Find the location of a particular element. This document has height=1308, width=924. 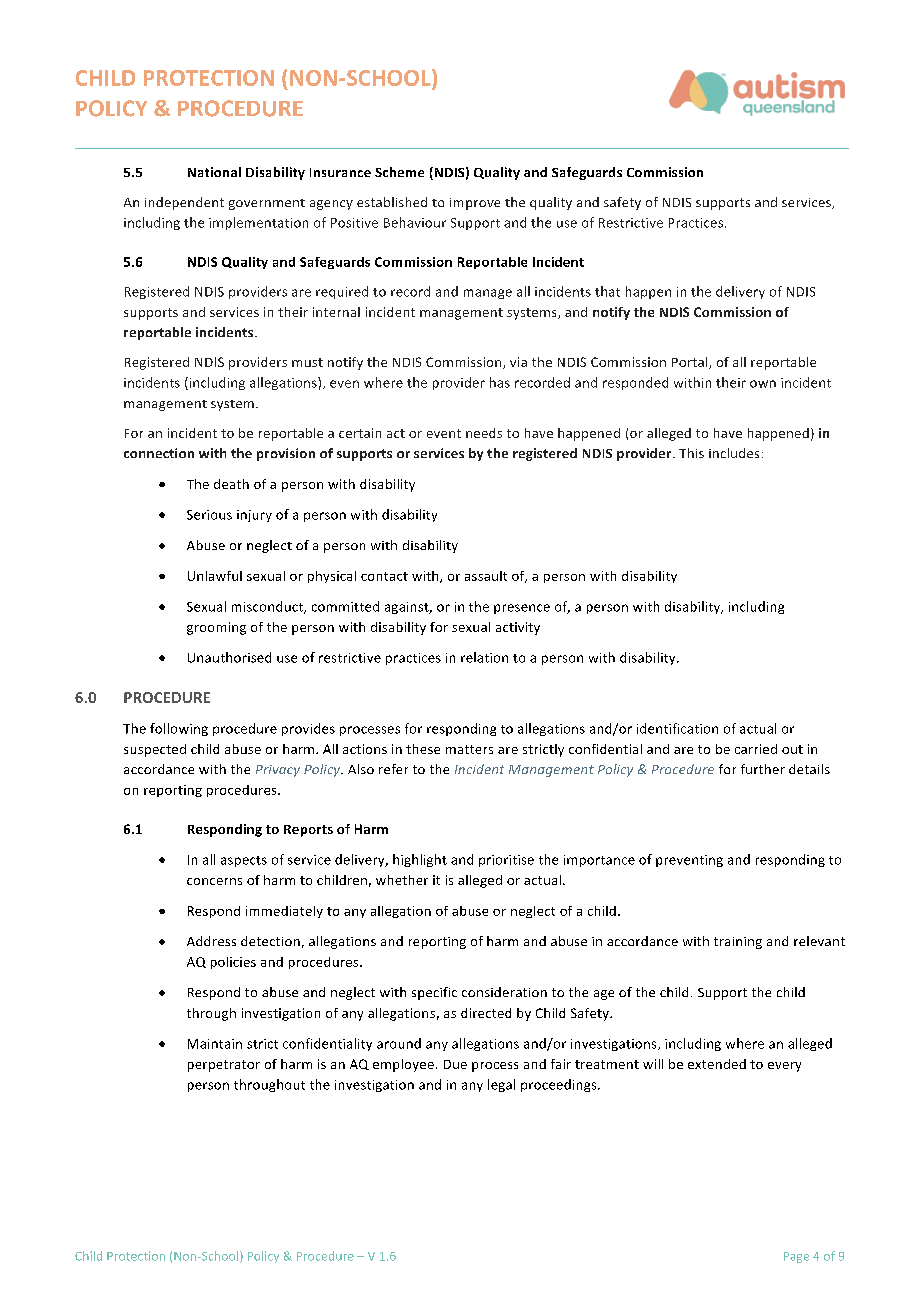

that is located at coordinates (607, 291).
